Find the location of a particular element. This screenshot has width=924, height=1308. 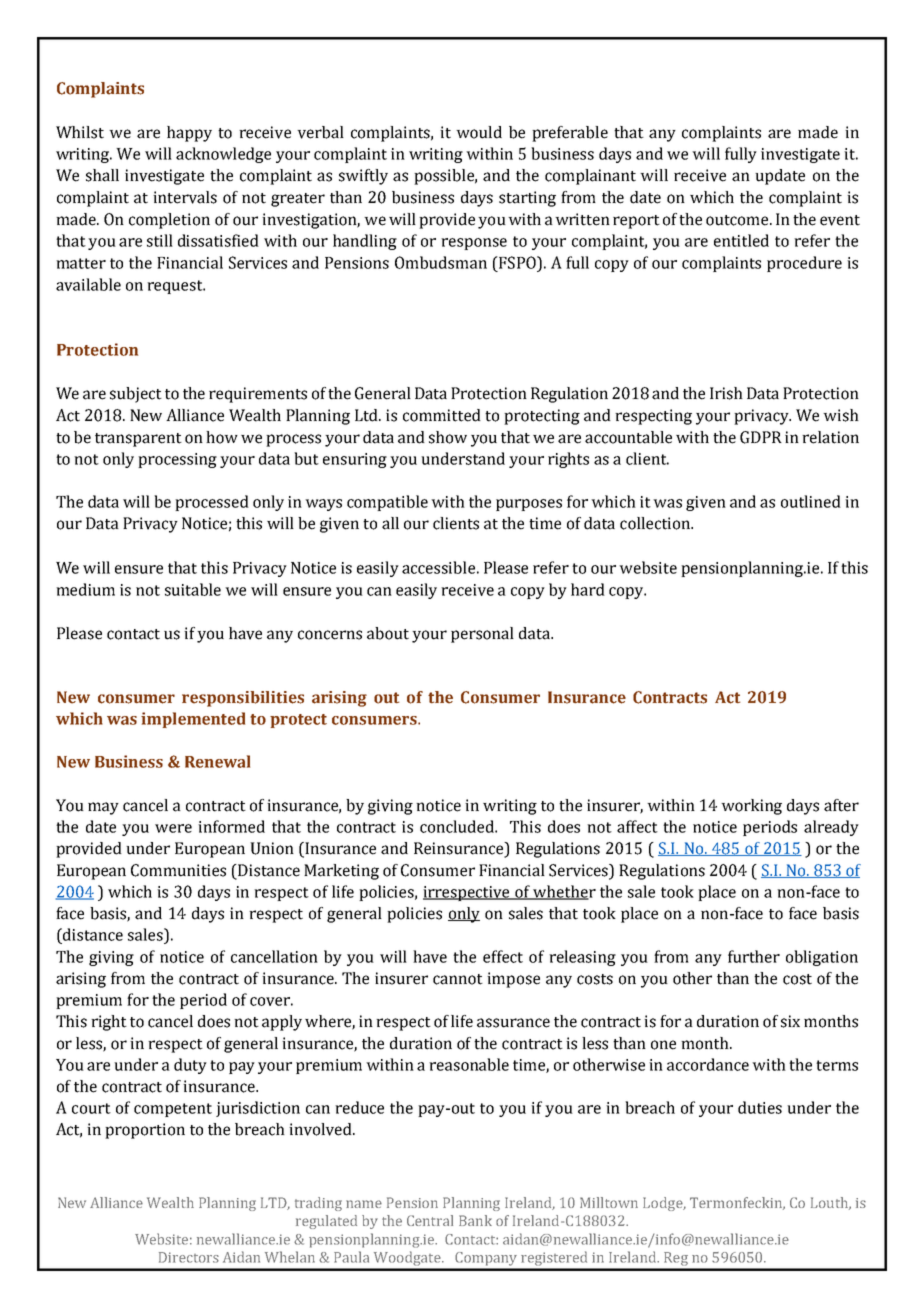

working is located at coordinates (751, 807).
